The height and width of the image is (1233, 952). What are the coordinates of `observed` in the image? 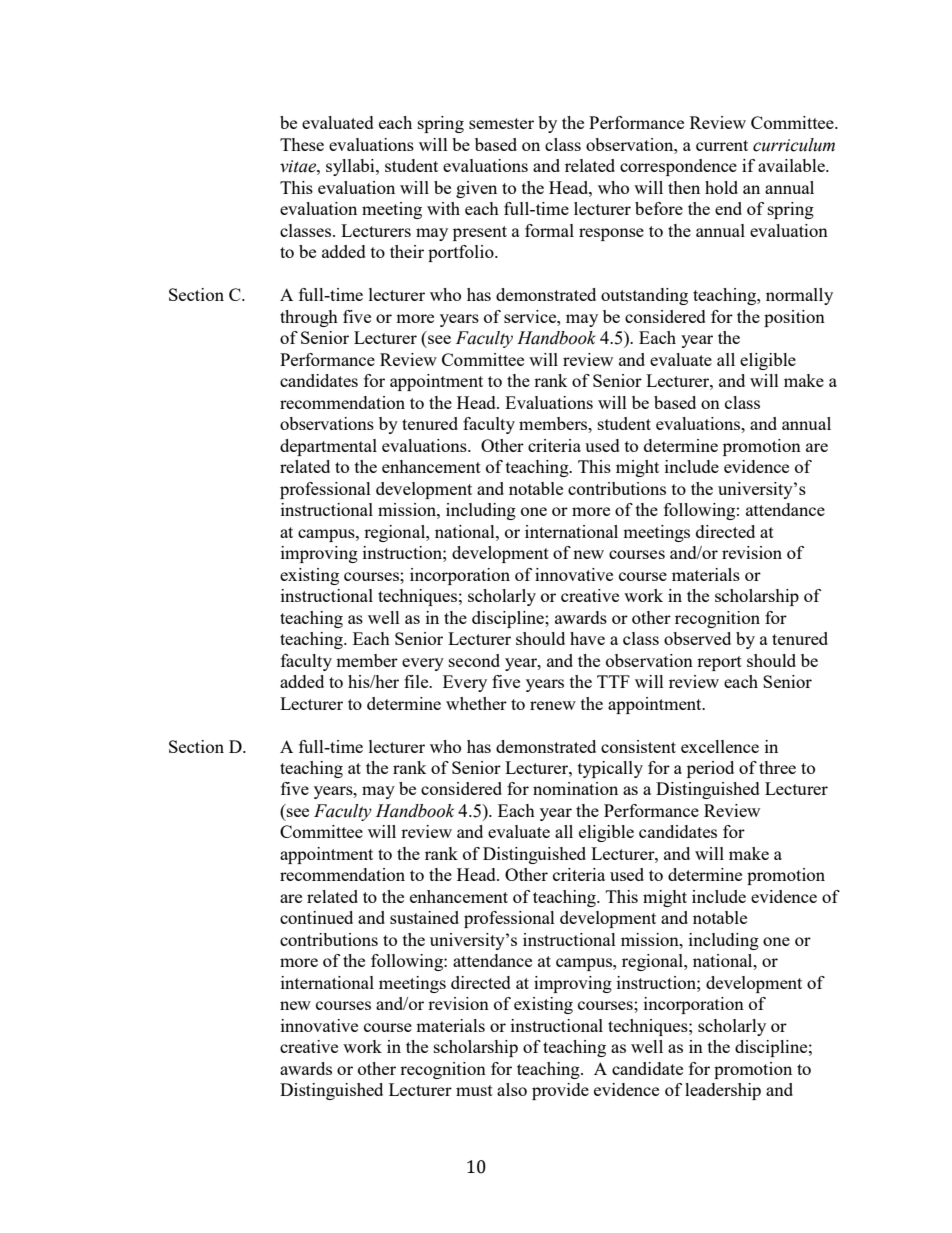 It's located at (697, 638).
